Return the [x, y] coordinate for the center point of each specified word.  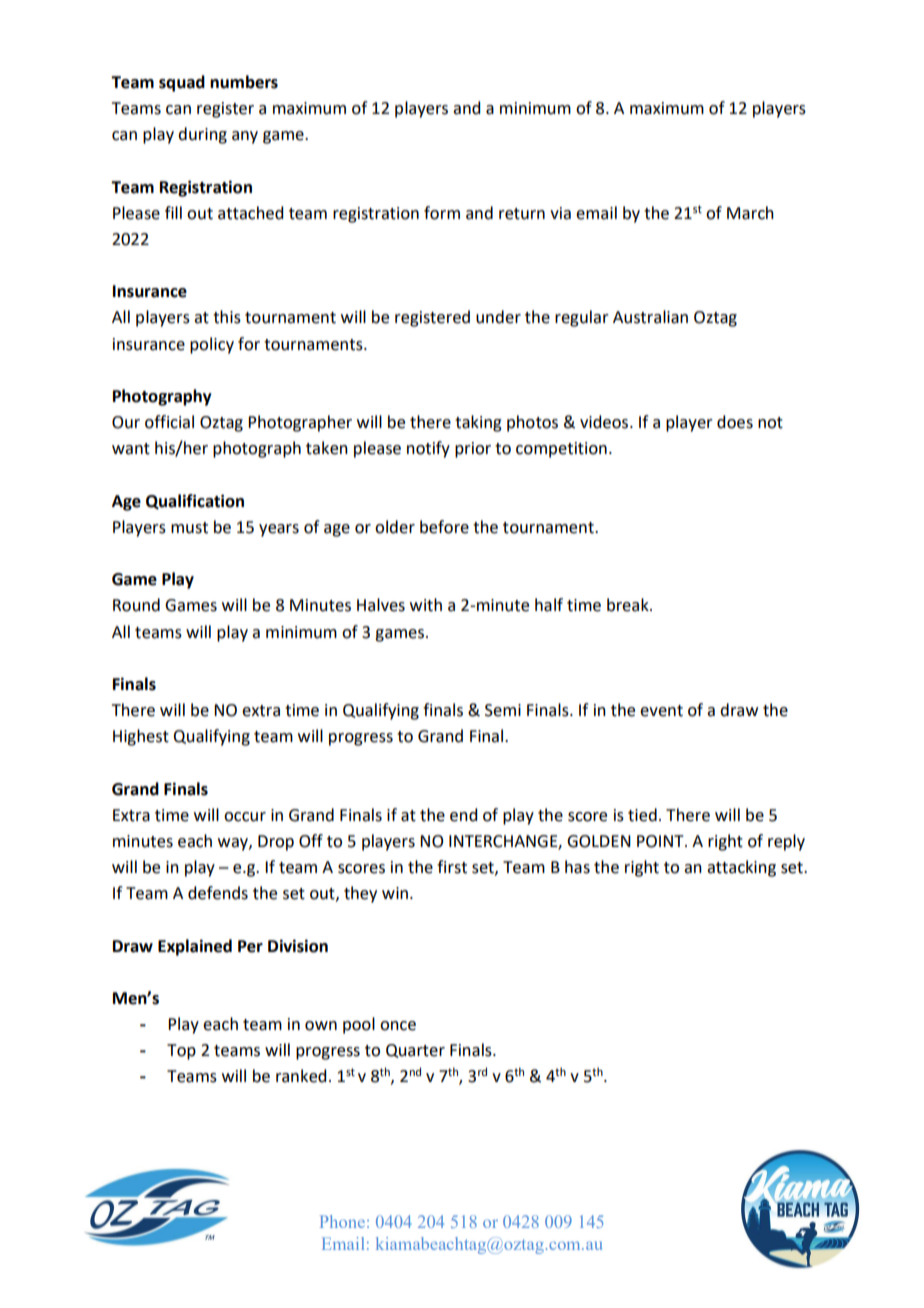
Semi [503, 710]
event [661, 711]
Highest [141, 737]
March [750, 213]
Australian [650, 317]
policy [212, 345]
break [629, 605]
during [202, 135]
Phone [342, 1221]
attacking [741, 868]
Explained [195, 947]
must [189, 528]
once [398, 1026]
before [444, 527]
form [442, 213]
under [498, 317]
